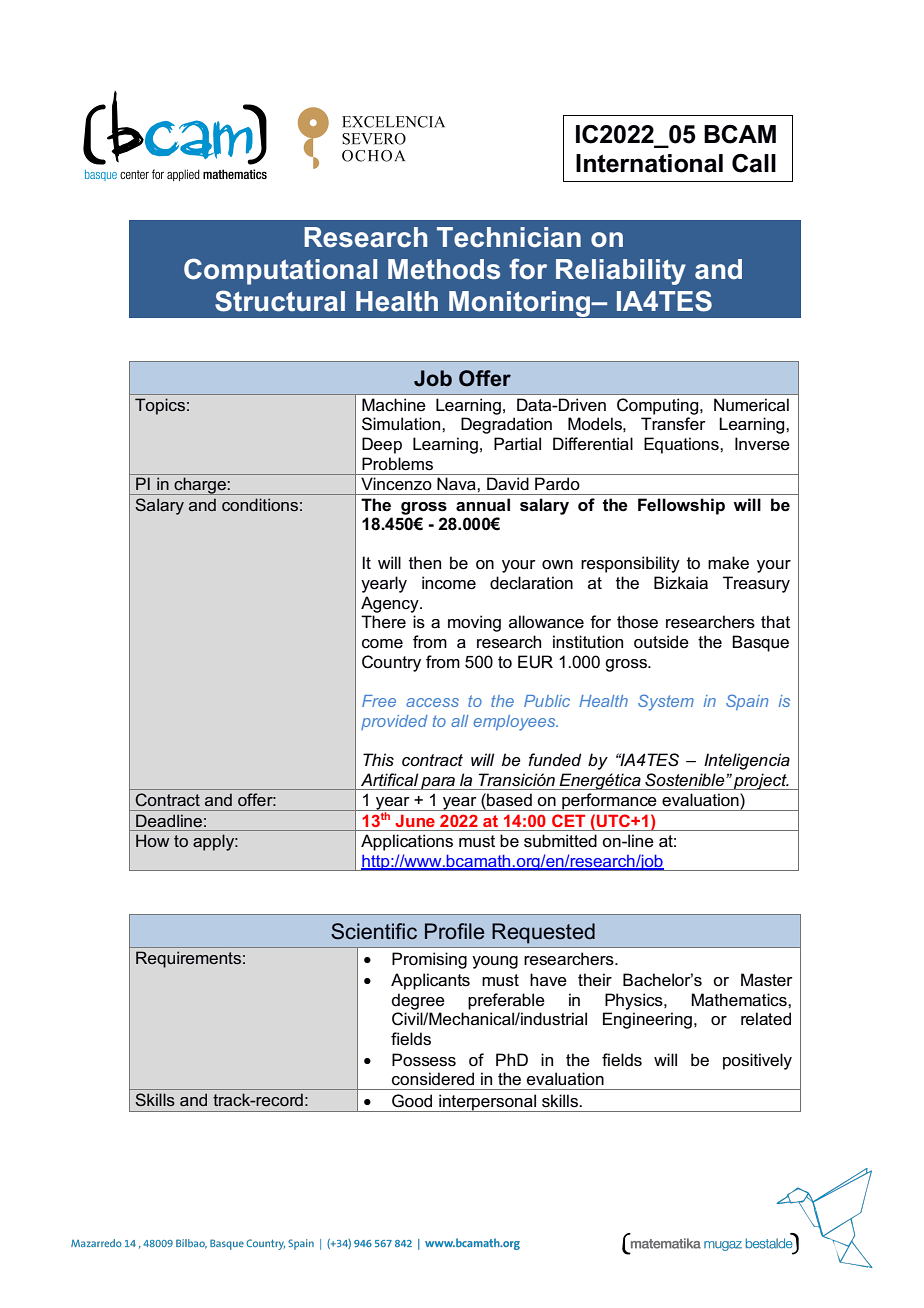  I want to click on moving, so click(474, 623).
